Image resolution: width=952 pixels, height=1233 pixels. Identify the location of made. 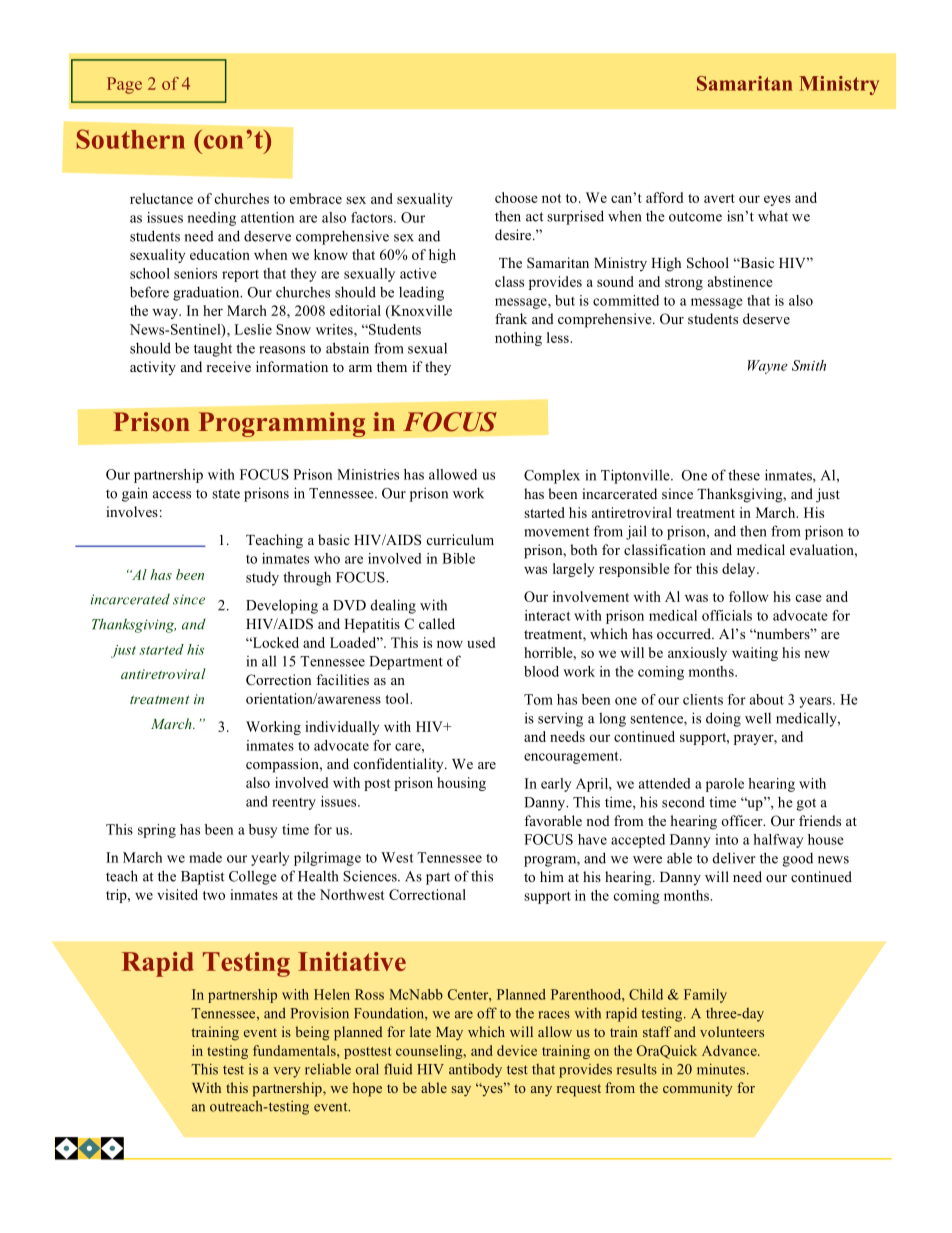
(205, 857).
